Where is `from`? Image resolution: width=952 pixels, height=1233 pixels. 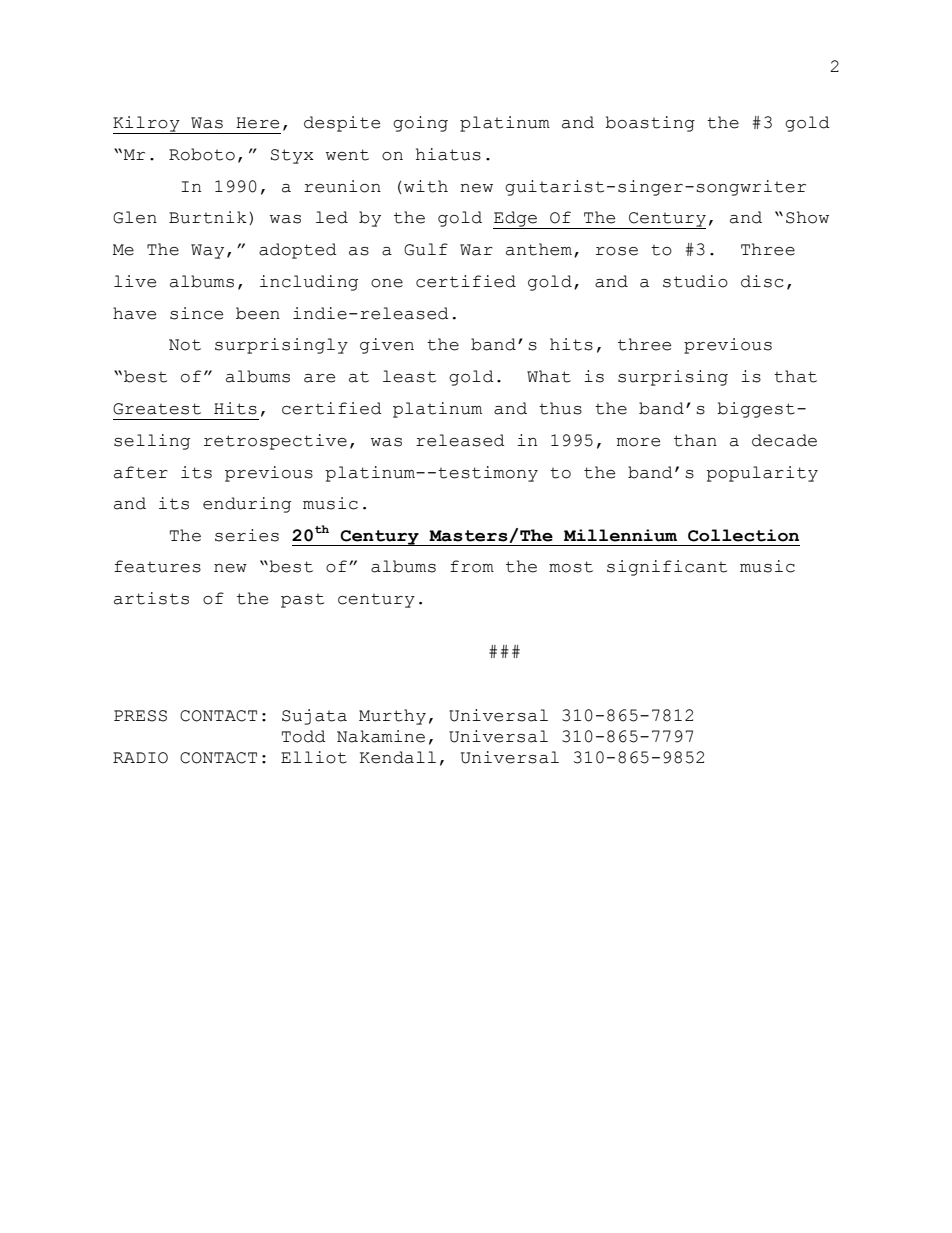
from is located at coordinates (472, 566).
